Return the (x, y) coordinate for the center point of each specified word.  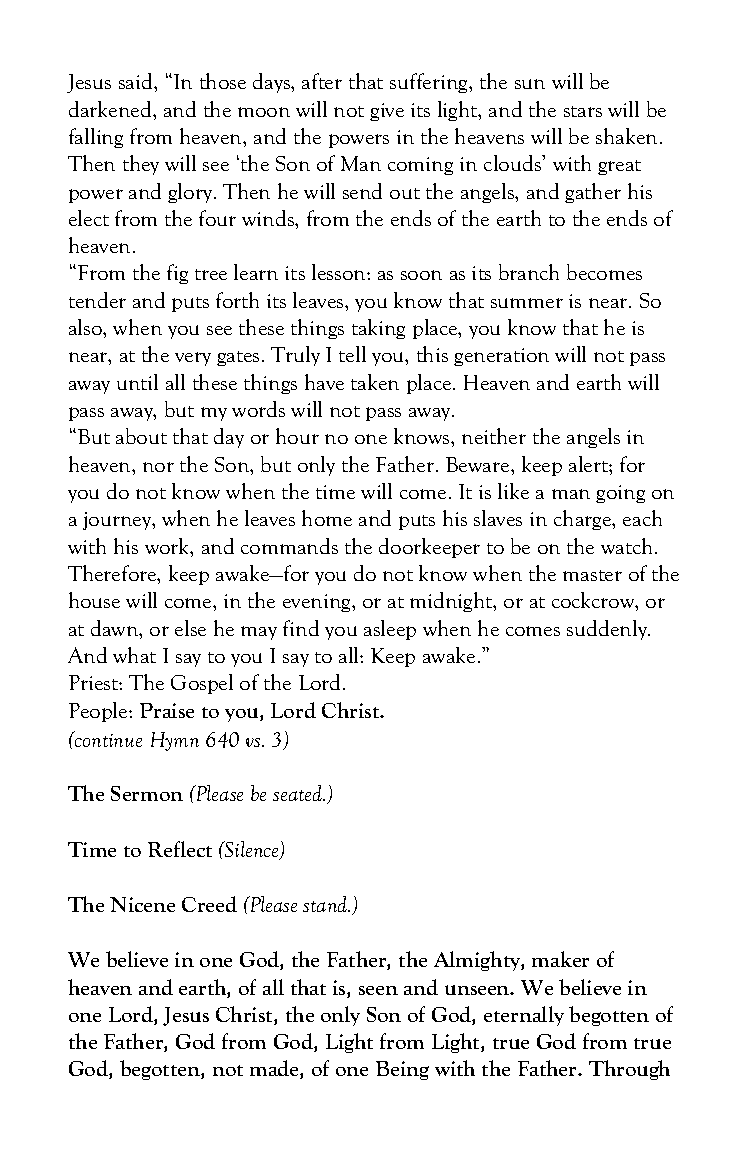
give (387, 112)
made (275, 1069)
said (137, 81)
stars (583, 111)
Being (402, 1070)
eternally (524, 1016)
